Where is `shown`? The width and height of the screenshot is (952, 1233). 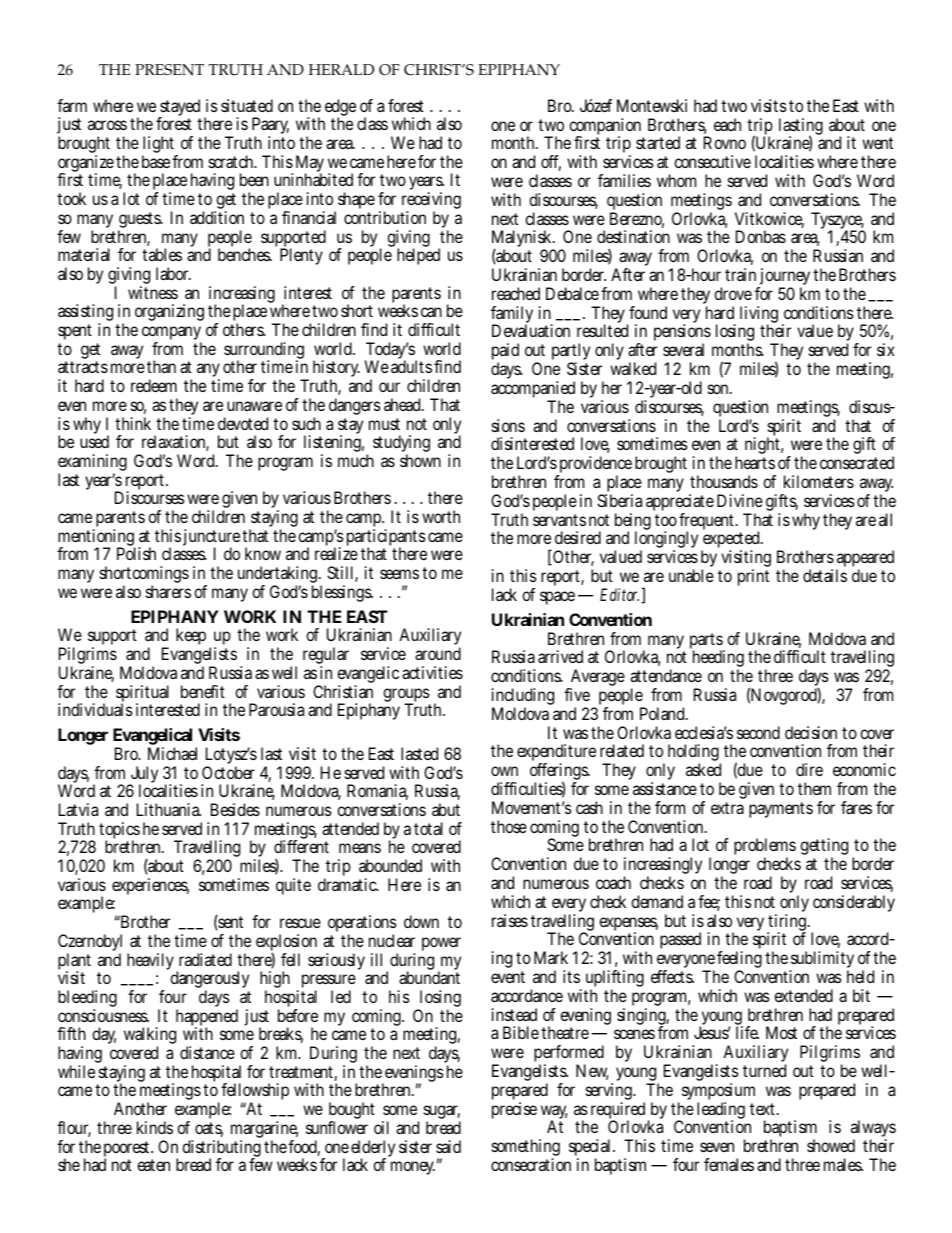 shown is located at coordinates (420, 460).
